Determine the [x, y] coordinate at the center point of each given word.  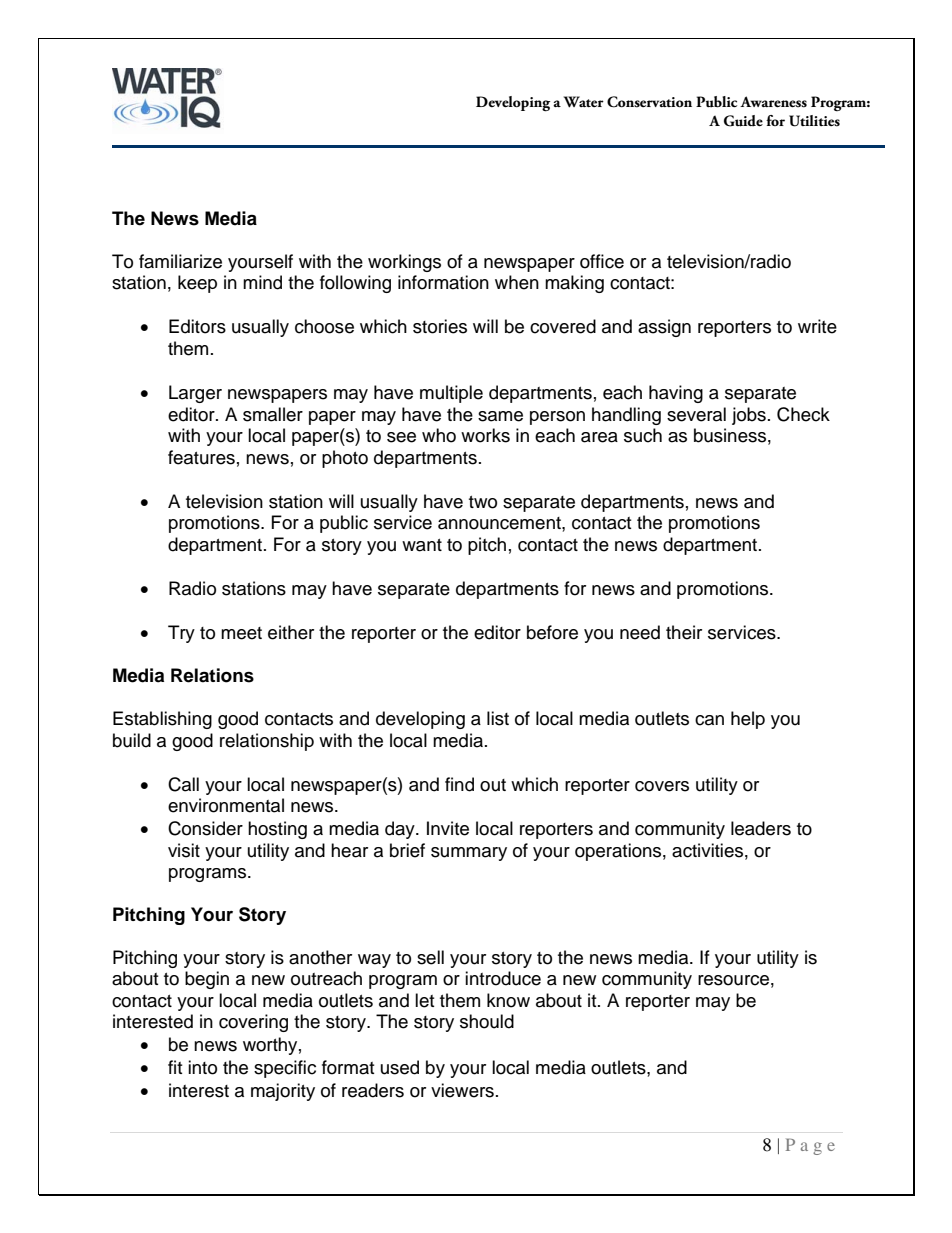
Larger [195, 394]
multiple [451, 394]
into [202, 1067]
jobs [749, 416]
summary [469, 854]
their [684, 632]
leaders [761, 828]
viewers [462, 1090]
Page [810, 1146]
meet [241, 633]
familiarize [180, 261]
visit [184, 850]
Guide [743, 121]
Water [584, 102]
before [552, 632]
